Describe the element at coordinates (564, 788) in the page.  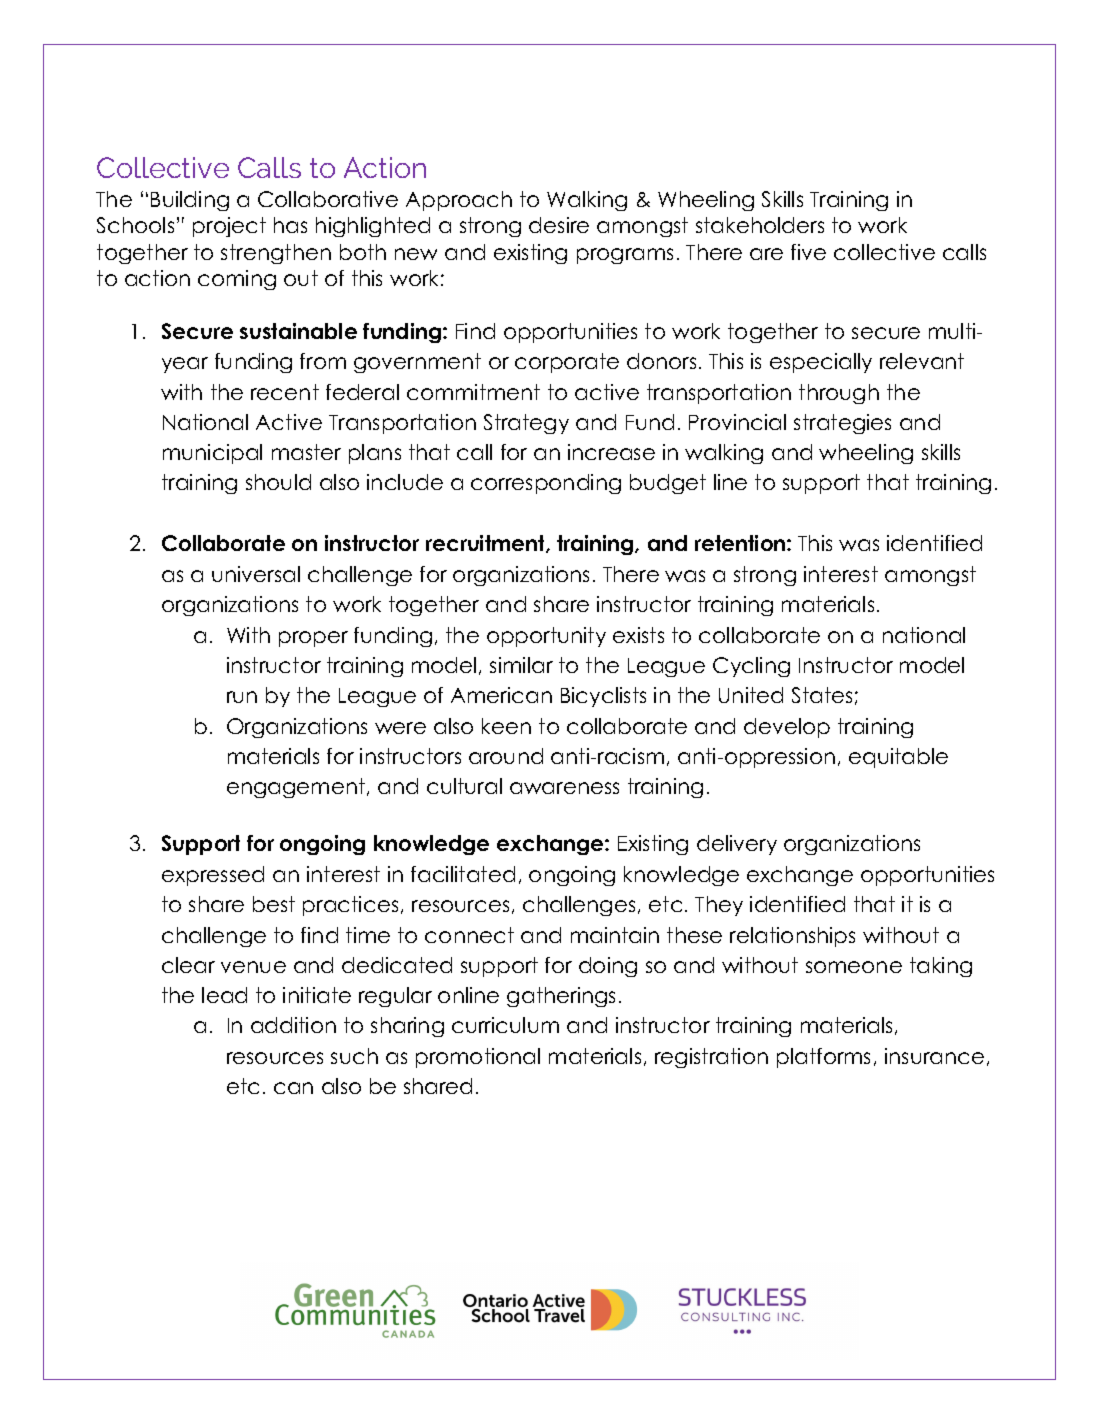
I see `awareness` at that location.
